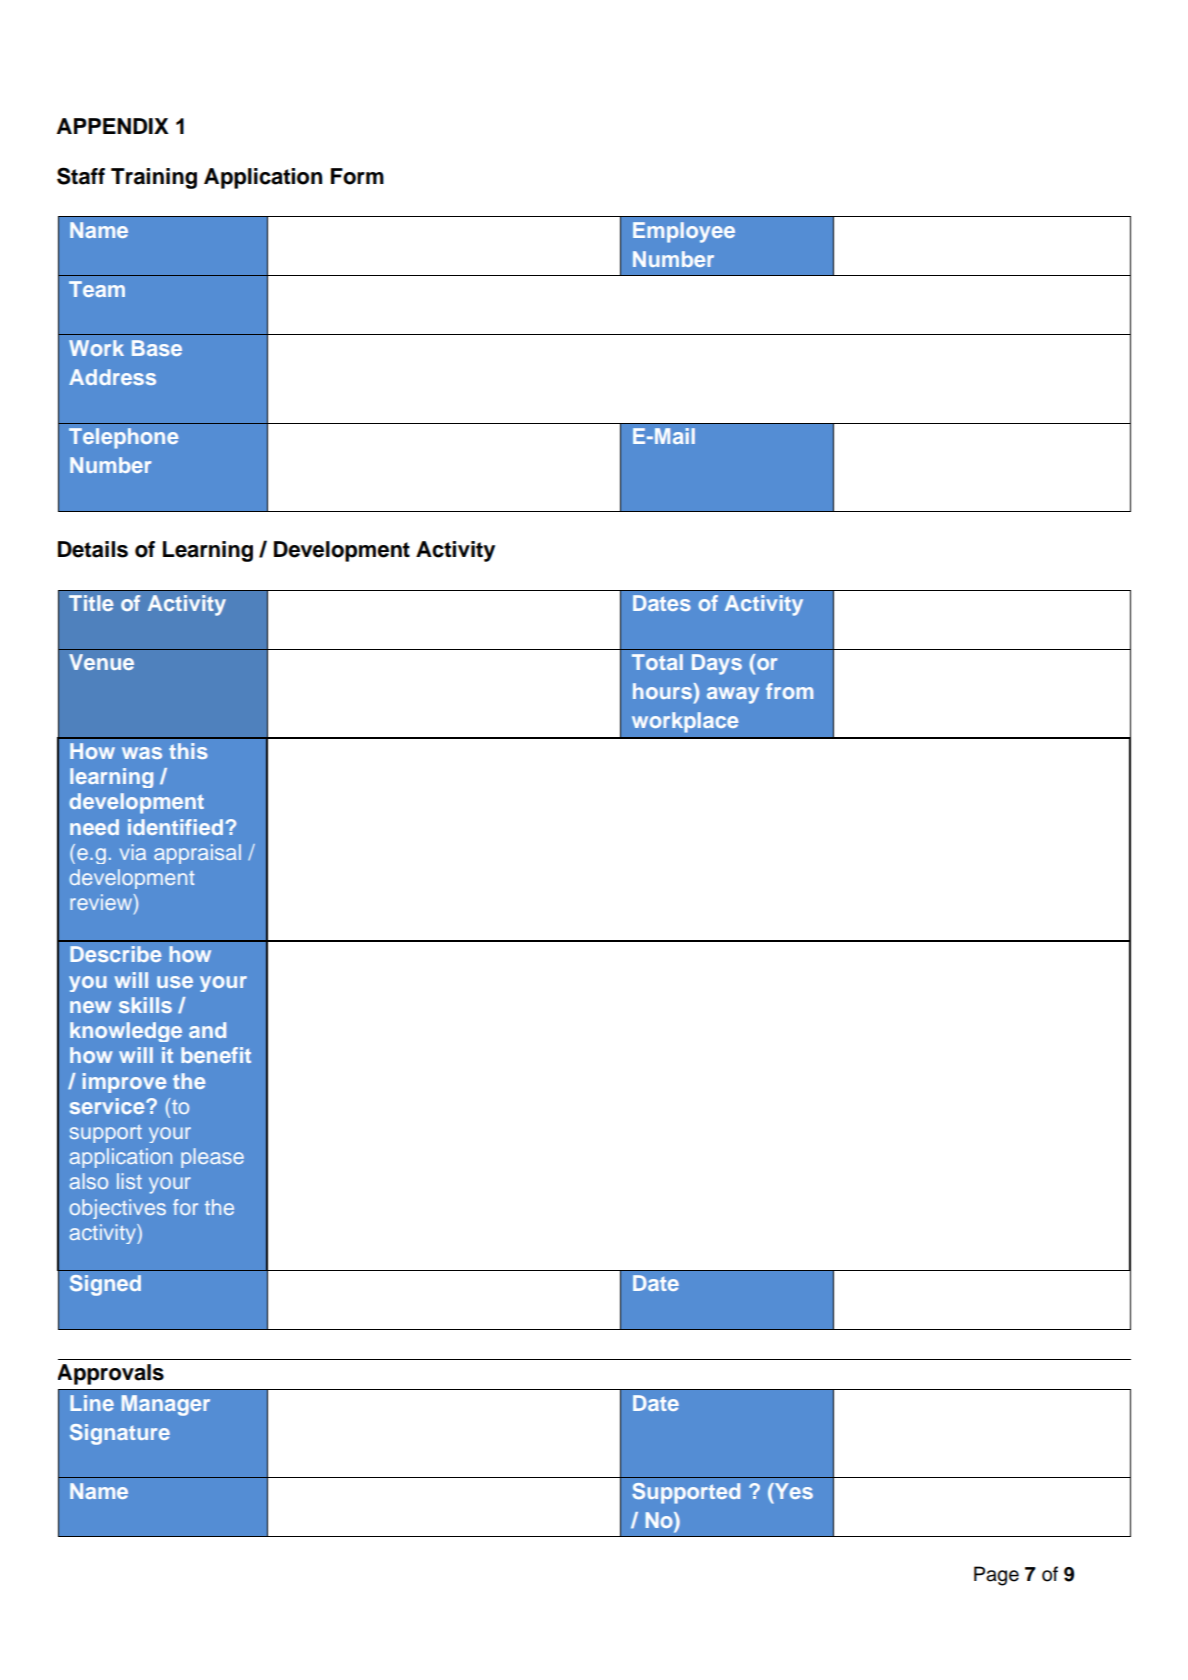 The height and width of the screenshot is (1680, 1188). What do you see at coordinates (216, 1055) in the screenshot?
I see `benefit` at bounding box center [216, 1055].
